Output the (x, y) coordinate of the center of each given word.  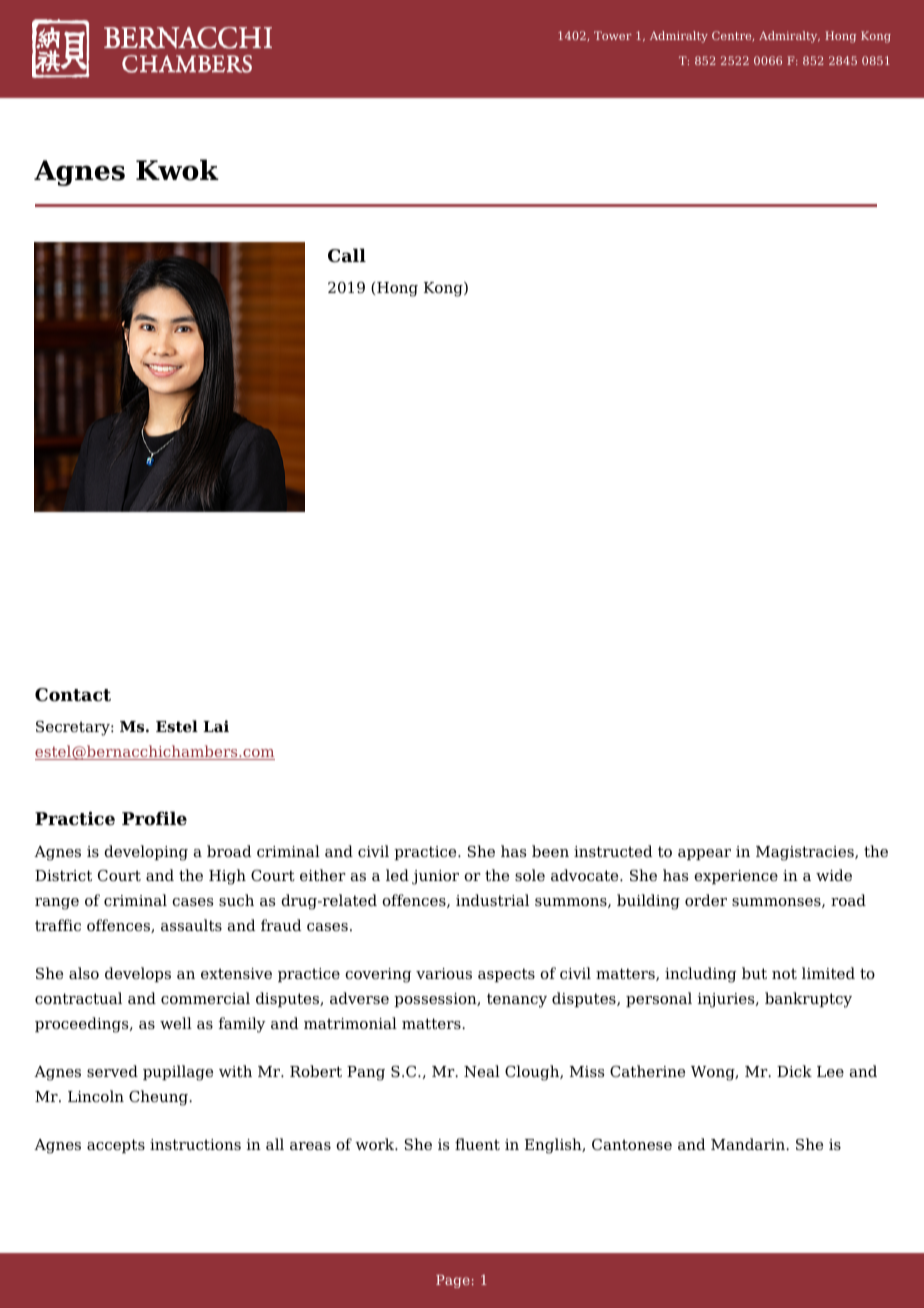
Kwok (177, 170)
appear (704, 854)
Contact (73, 695)
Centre (733, 36)
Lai (216, 726)
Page (453, 1281)
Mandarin (749, 1144)
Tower (613, 35)
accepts (116, 1146)
